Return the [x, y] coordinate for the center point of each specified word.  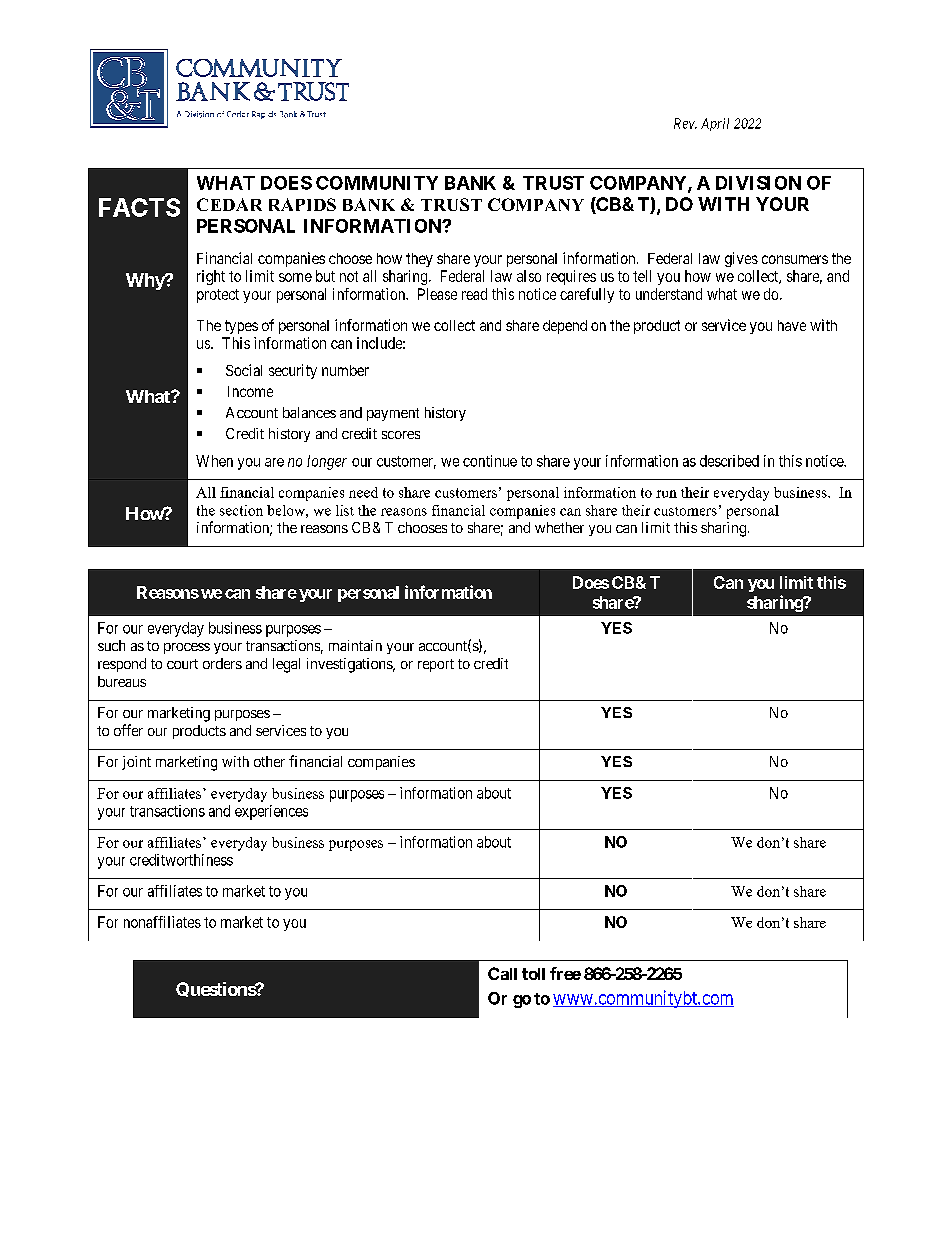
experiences [271, 812]
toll [533, 974]
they [419, 260]
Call [502, 973]
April [715, 124]
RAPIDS [302, 204]
